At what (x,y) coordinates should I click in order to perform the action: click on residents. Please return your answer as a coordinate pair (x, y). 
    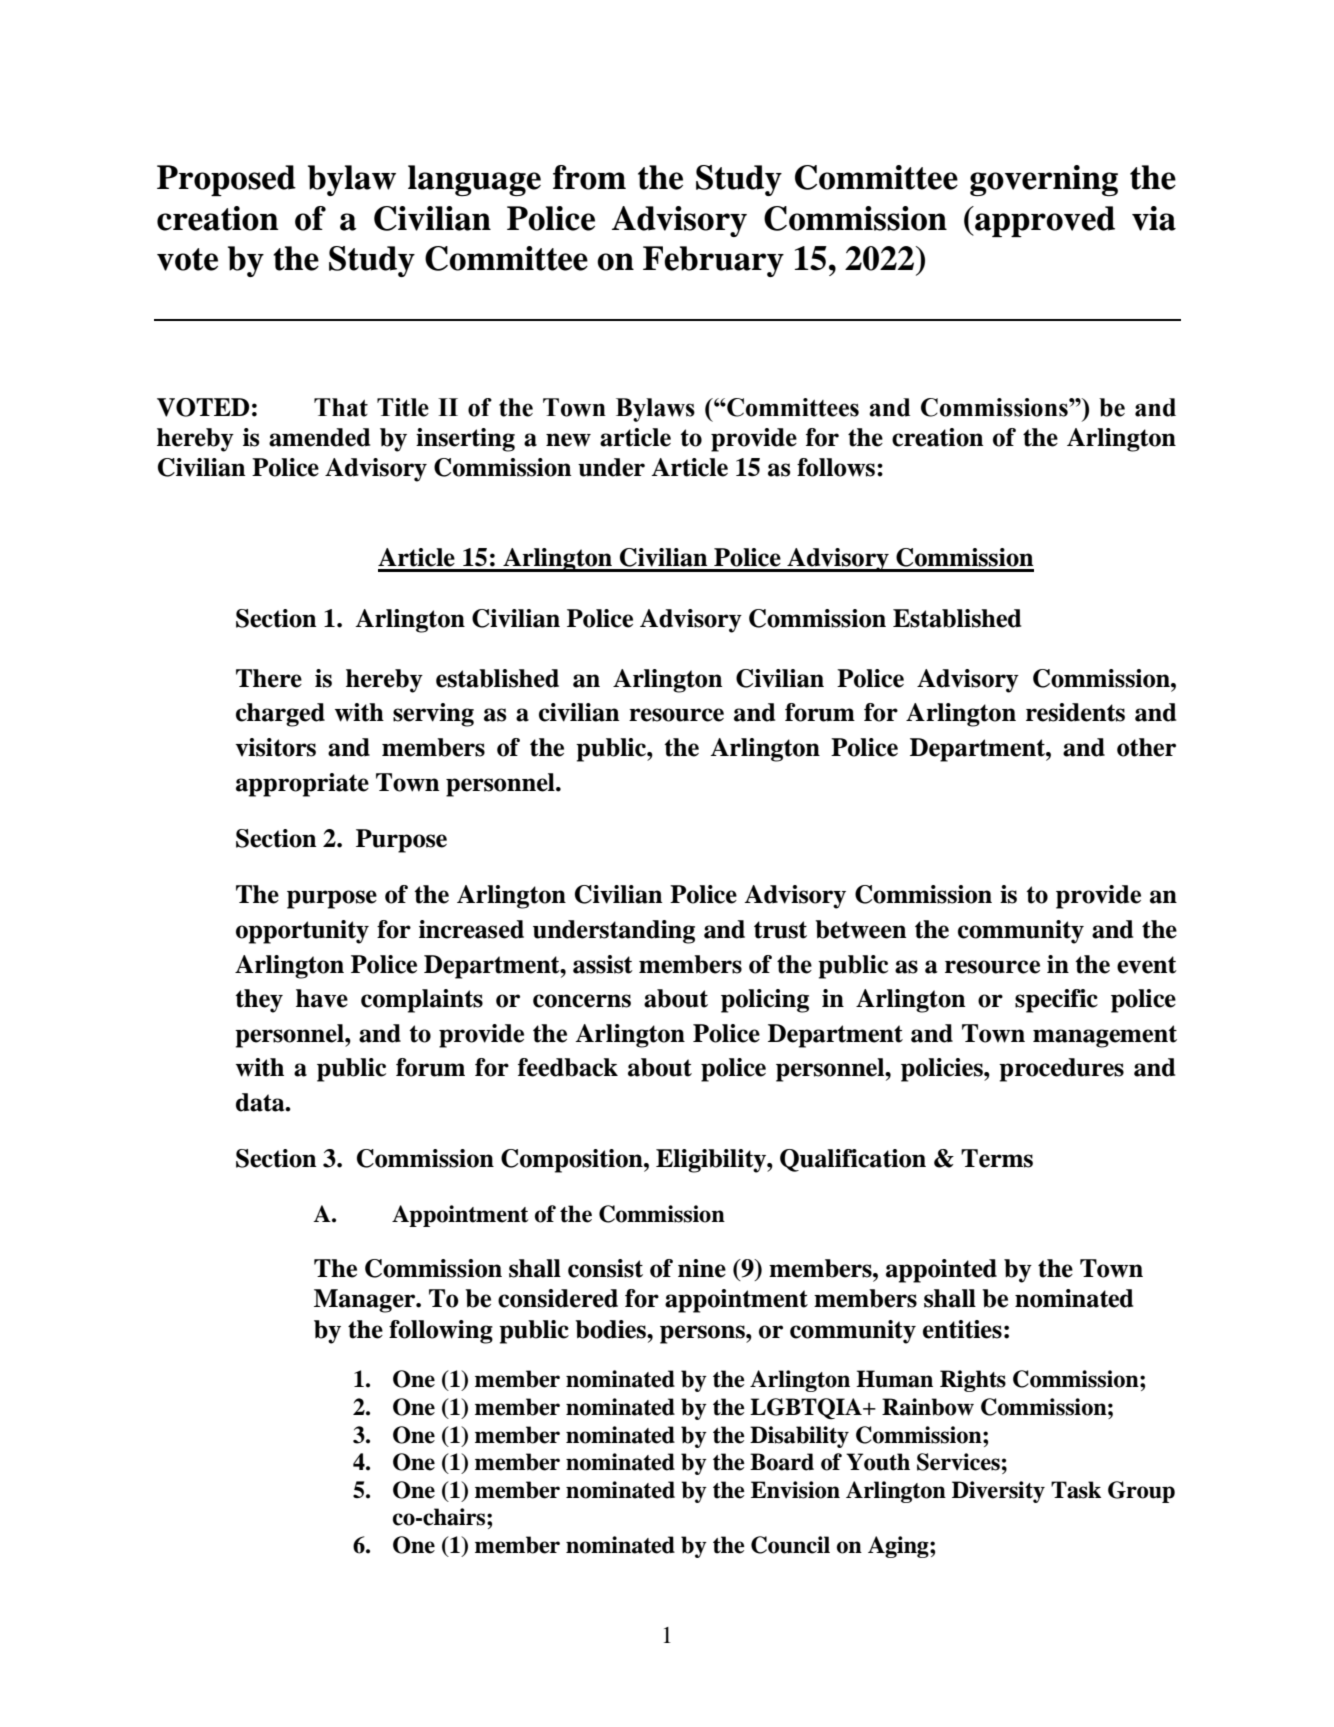
    Looking at the image, I should click on (1075, 712).
